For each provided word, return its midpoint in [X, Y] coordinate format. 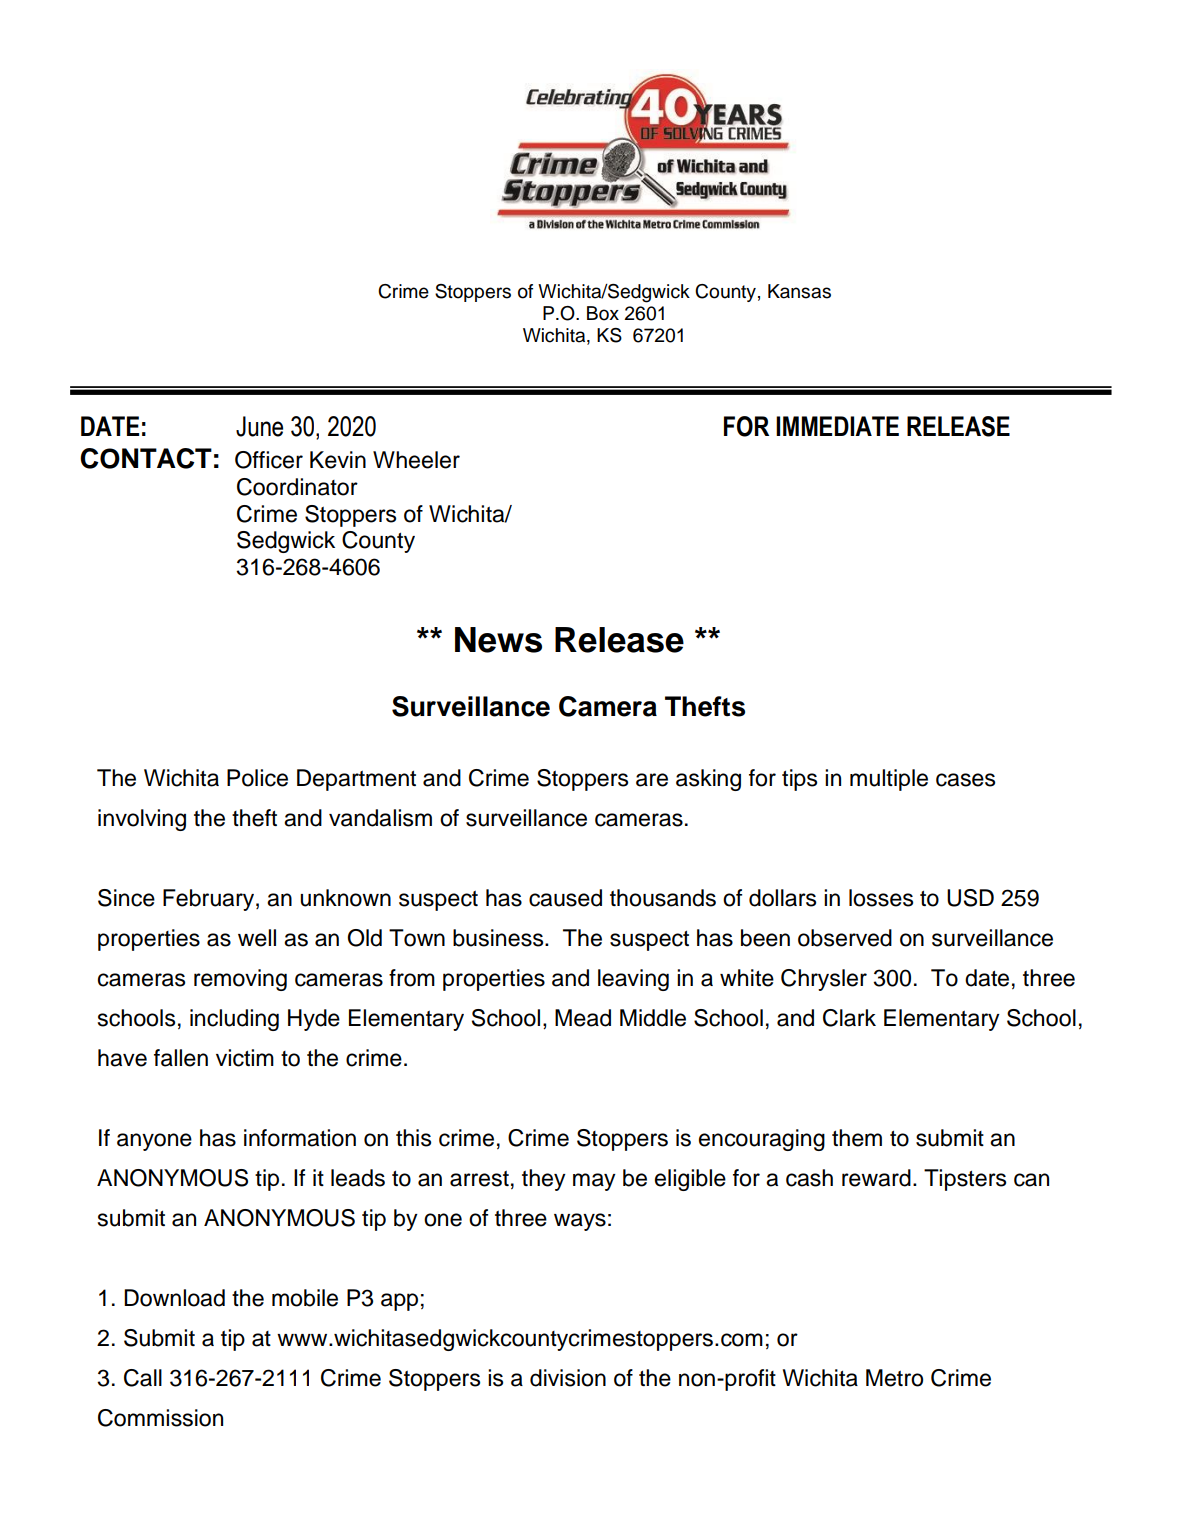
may [594, 1182]
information [300, 1138]
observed [845, 938]
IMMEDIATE [837, 426]
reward [876, 1178]
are [652, 780]
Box [603, 313]
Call [143, 1378]
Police [257, 778]
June [259, 426]
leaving [633, 980]
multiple [889, 780]
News [498, 640]
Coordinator [297, 487]
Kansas [799, 291]
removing [240, 980]
